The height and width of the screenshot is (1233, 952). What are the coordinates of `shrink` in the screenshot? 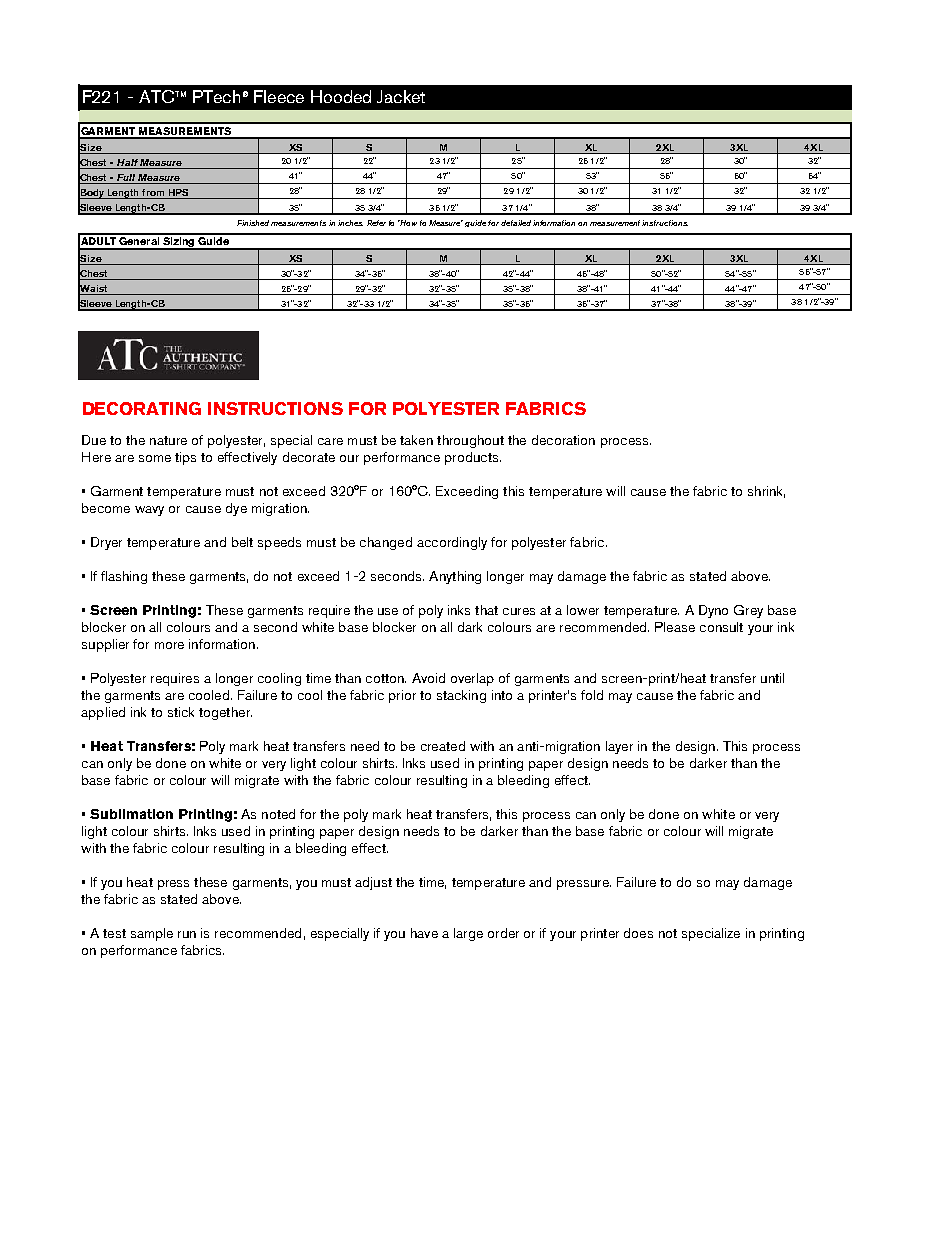 It's located at (766, 492).
